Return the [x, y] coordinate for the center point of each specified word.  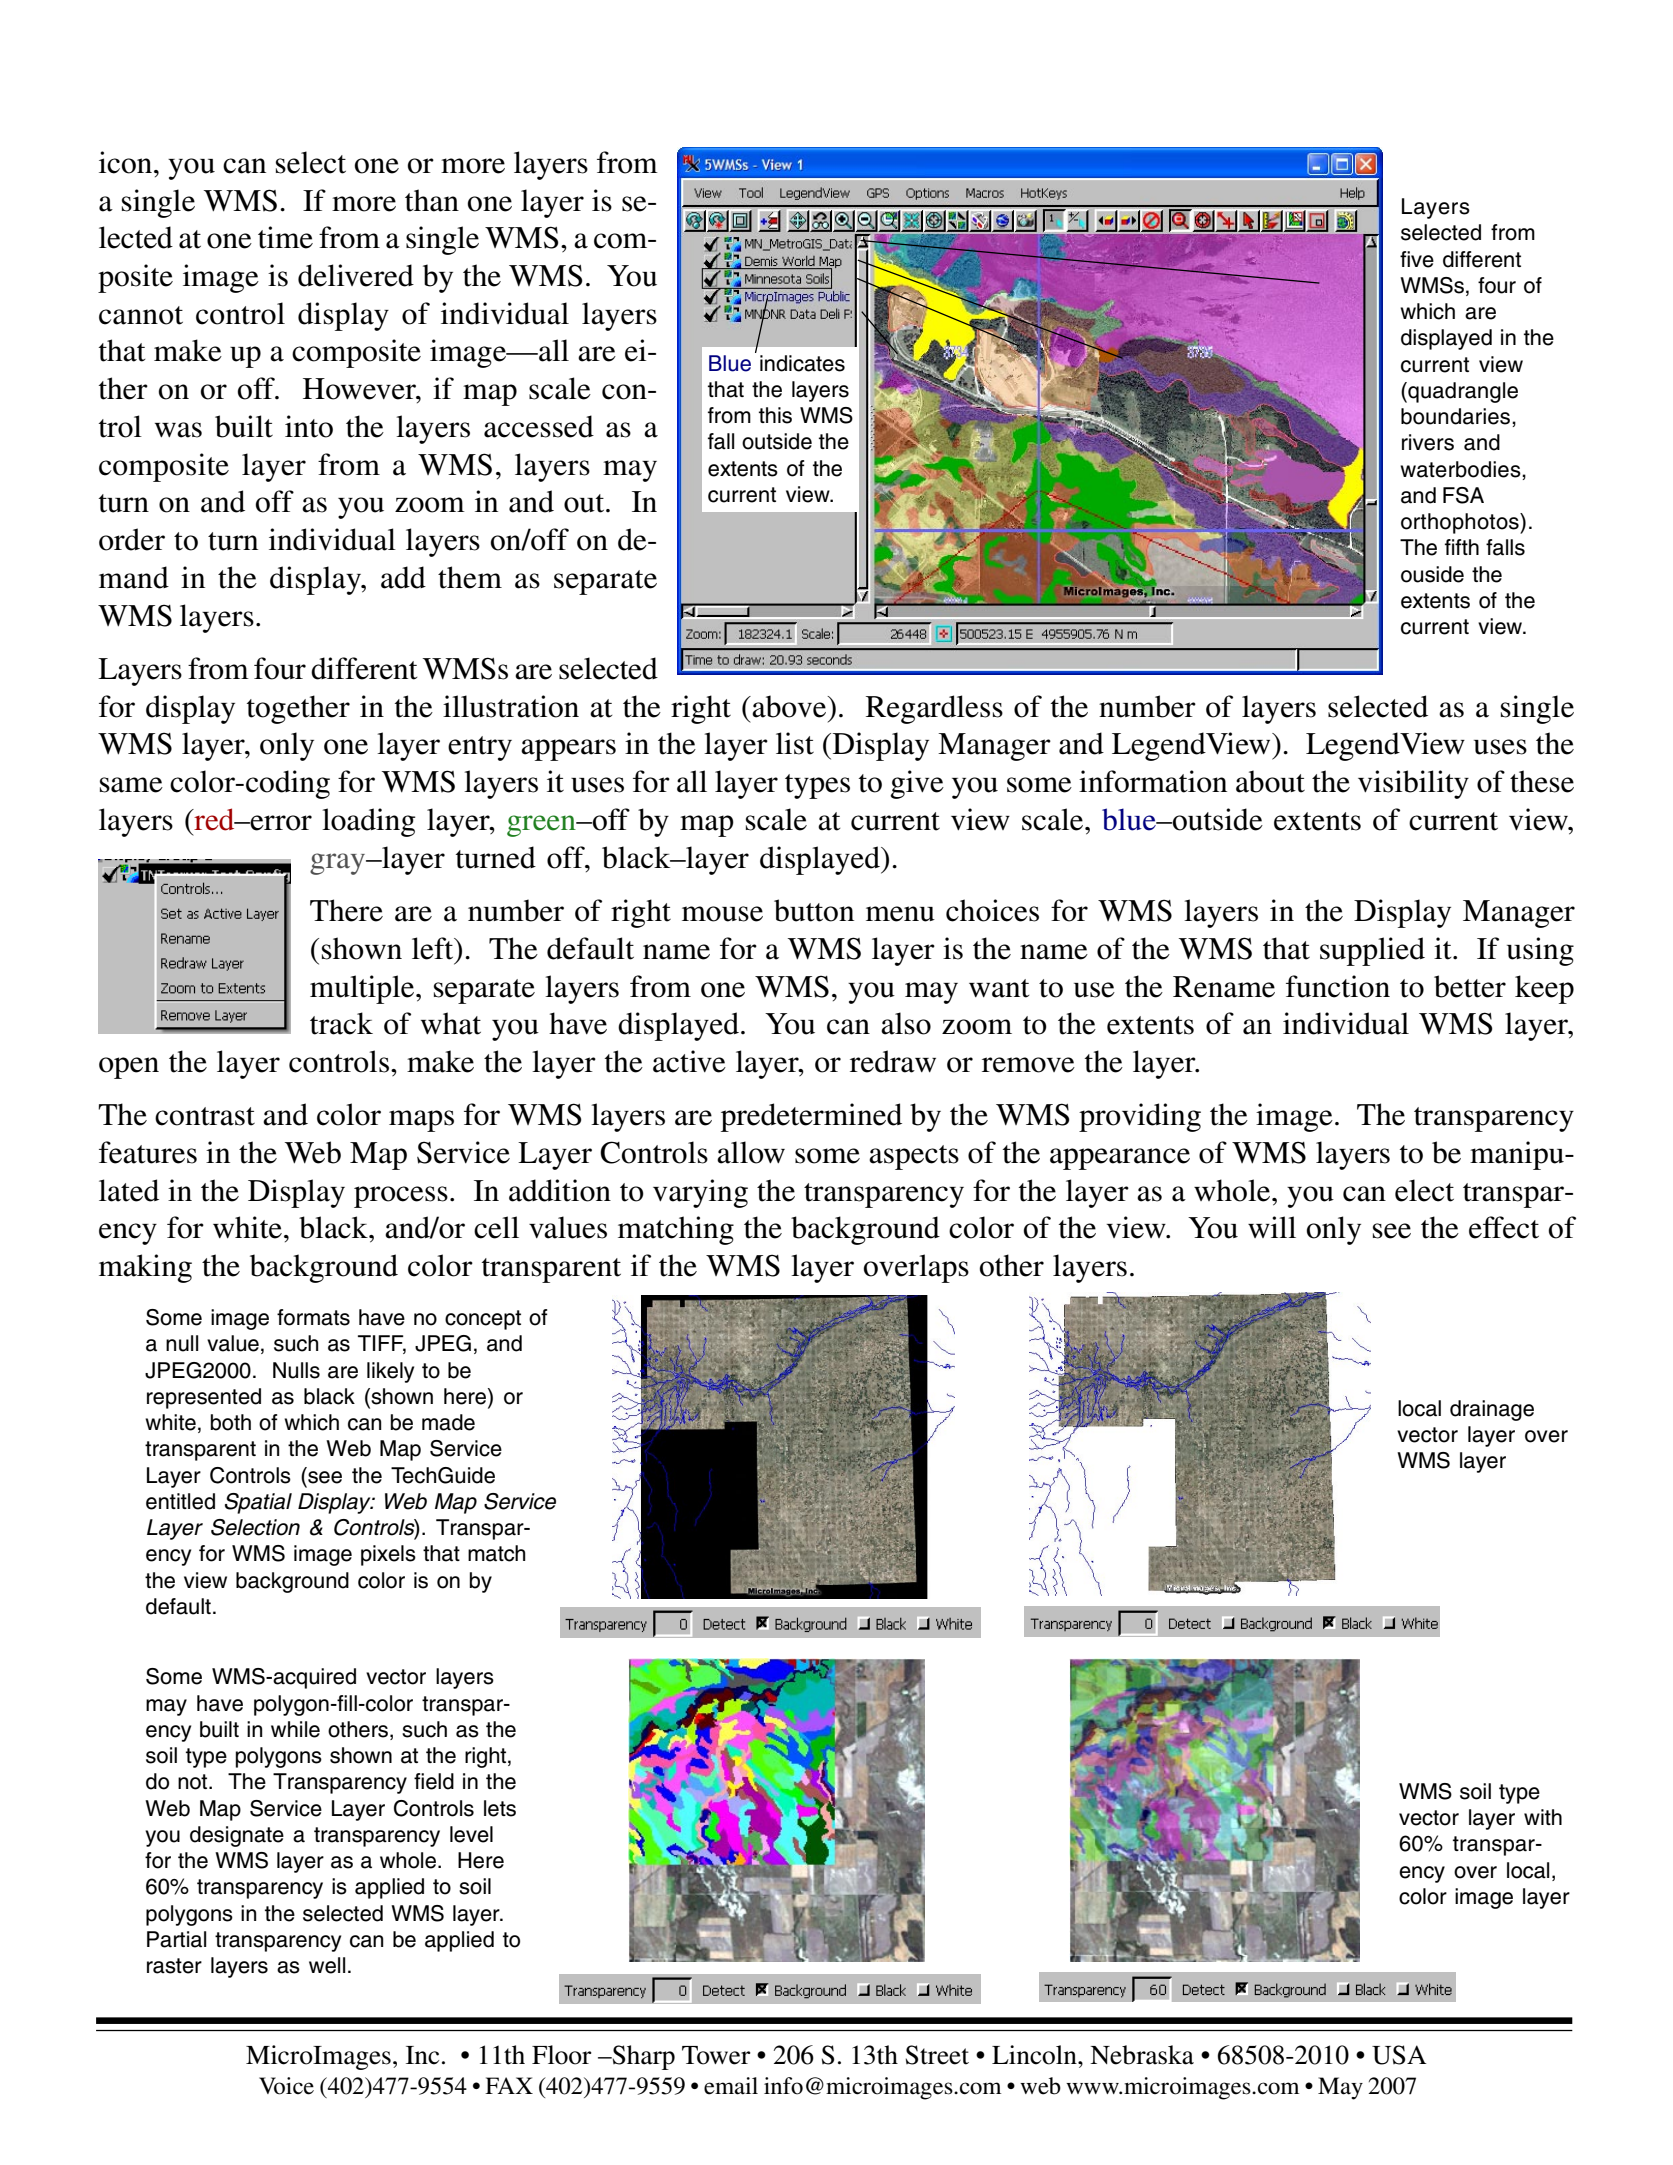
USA [1399, 2055]
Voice [286, 2086]
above [789, 706]
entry [480, 748]
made [448, 1422]
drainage [1492, 1410]
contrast [205, 1116]
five [1417, 259]
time [285, 237]
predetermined [811, 1117]
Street [937, 2055]
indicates [802, 363]
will [1272, 1227]
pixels [388, 1555]
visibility [1413, 784]
